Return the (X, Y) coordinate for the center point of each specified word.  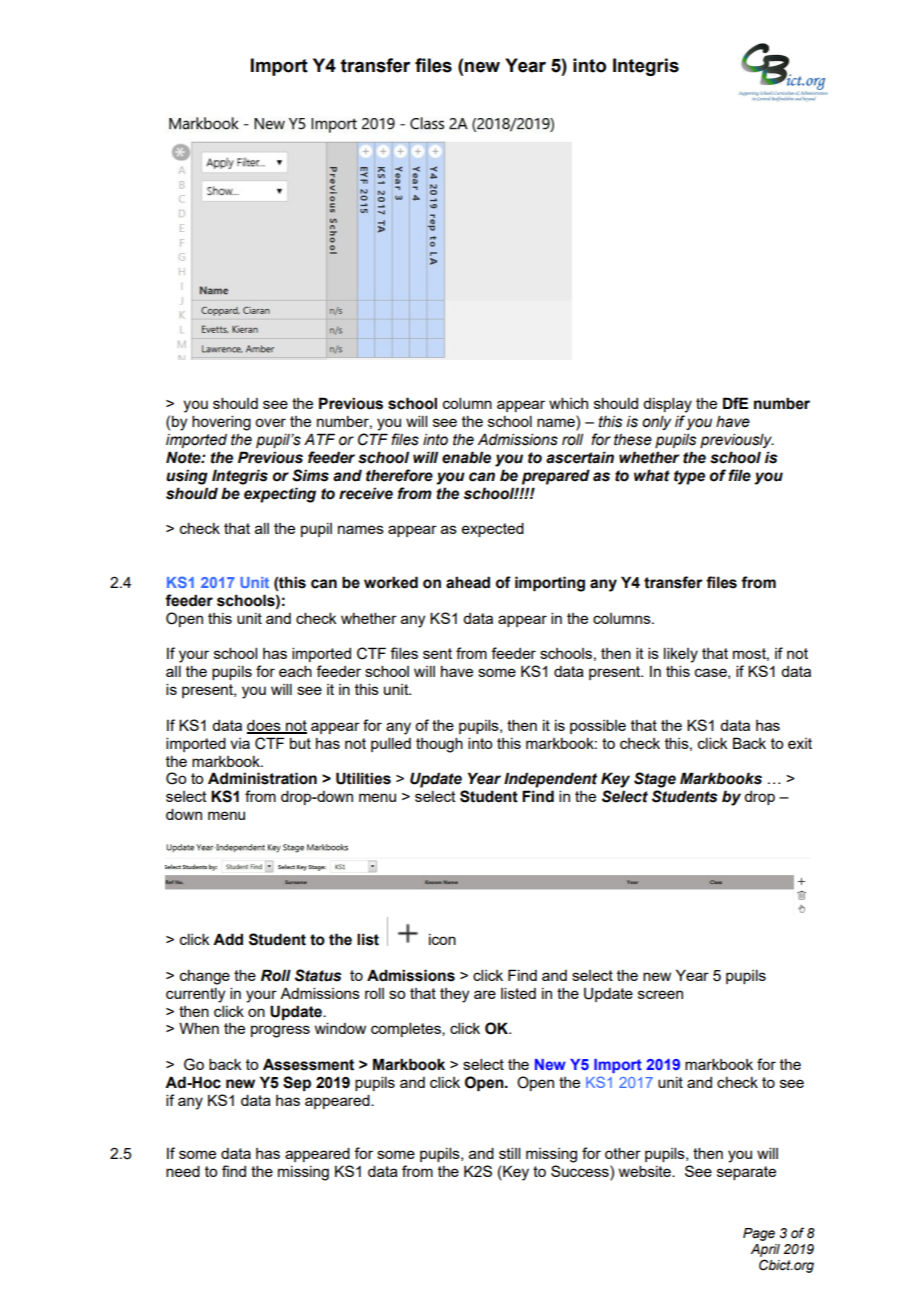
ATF (319, 439)
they (454, 995)
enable (466, 457)
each (295, 671)
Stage (655, 780)
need (183, 1171)
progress (280, 1031)
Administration (262, 778)
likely (681, 655)
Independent (550, 780)
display (667, 405)
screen (660, 994)
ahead (468, 582)
